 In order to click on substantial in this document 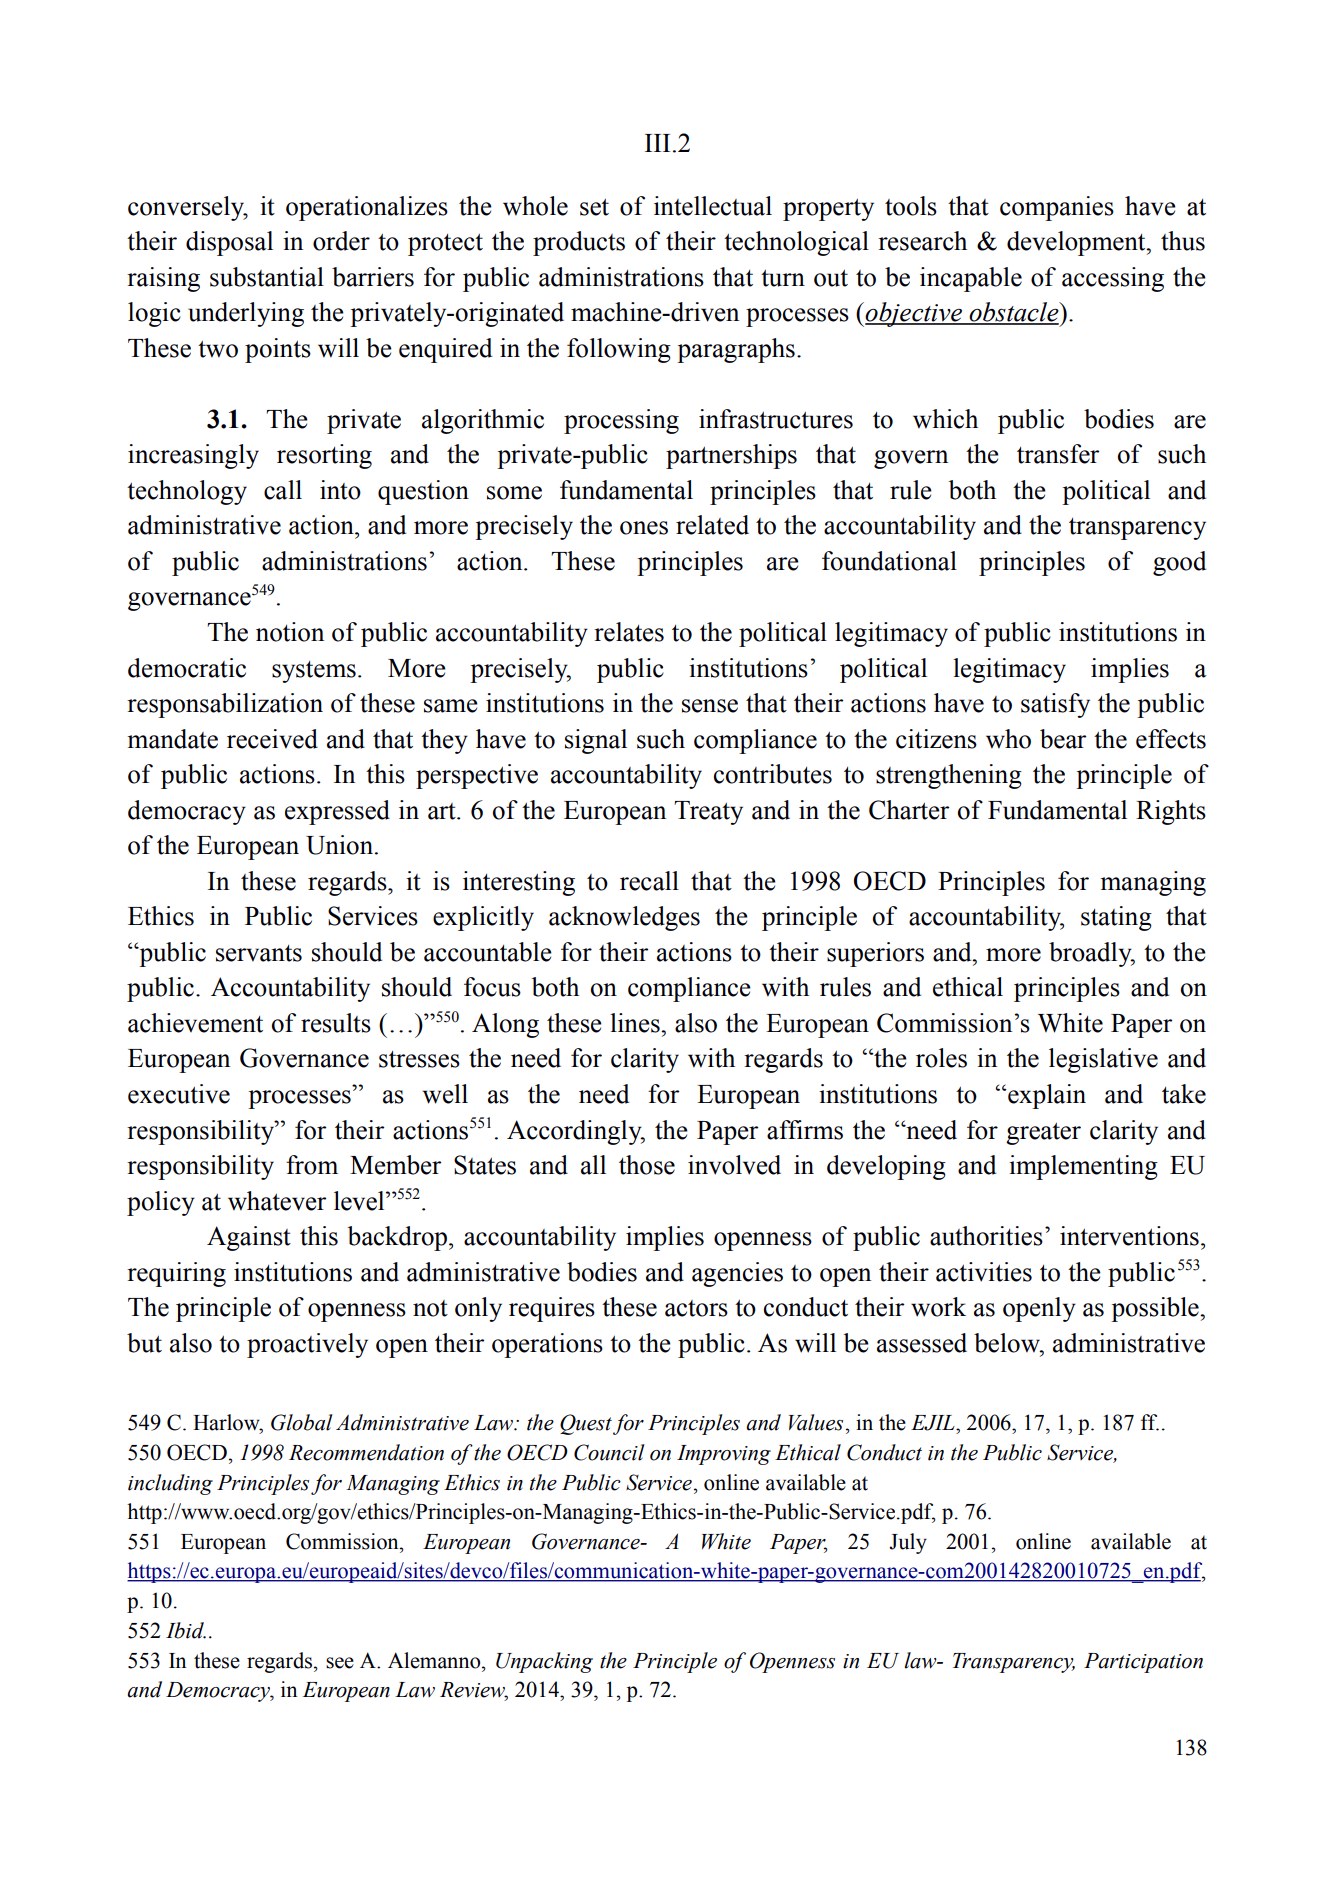, I will do `click(267, 277)`.
